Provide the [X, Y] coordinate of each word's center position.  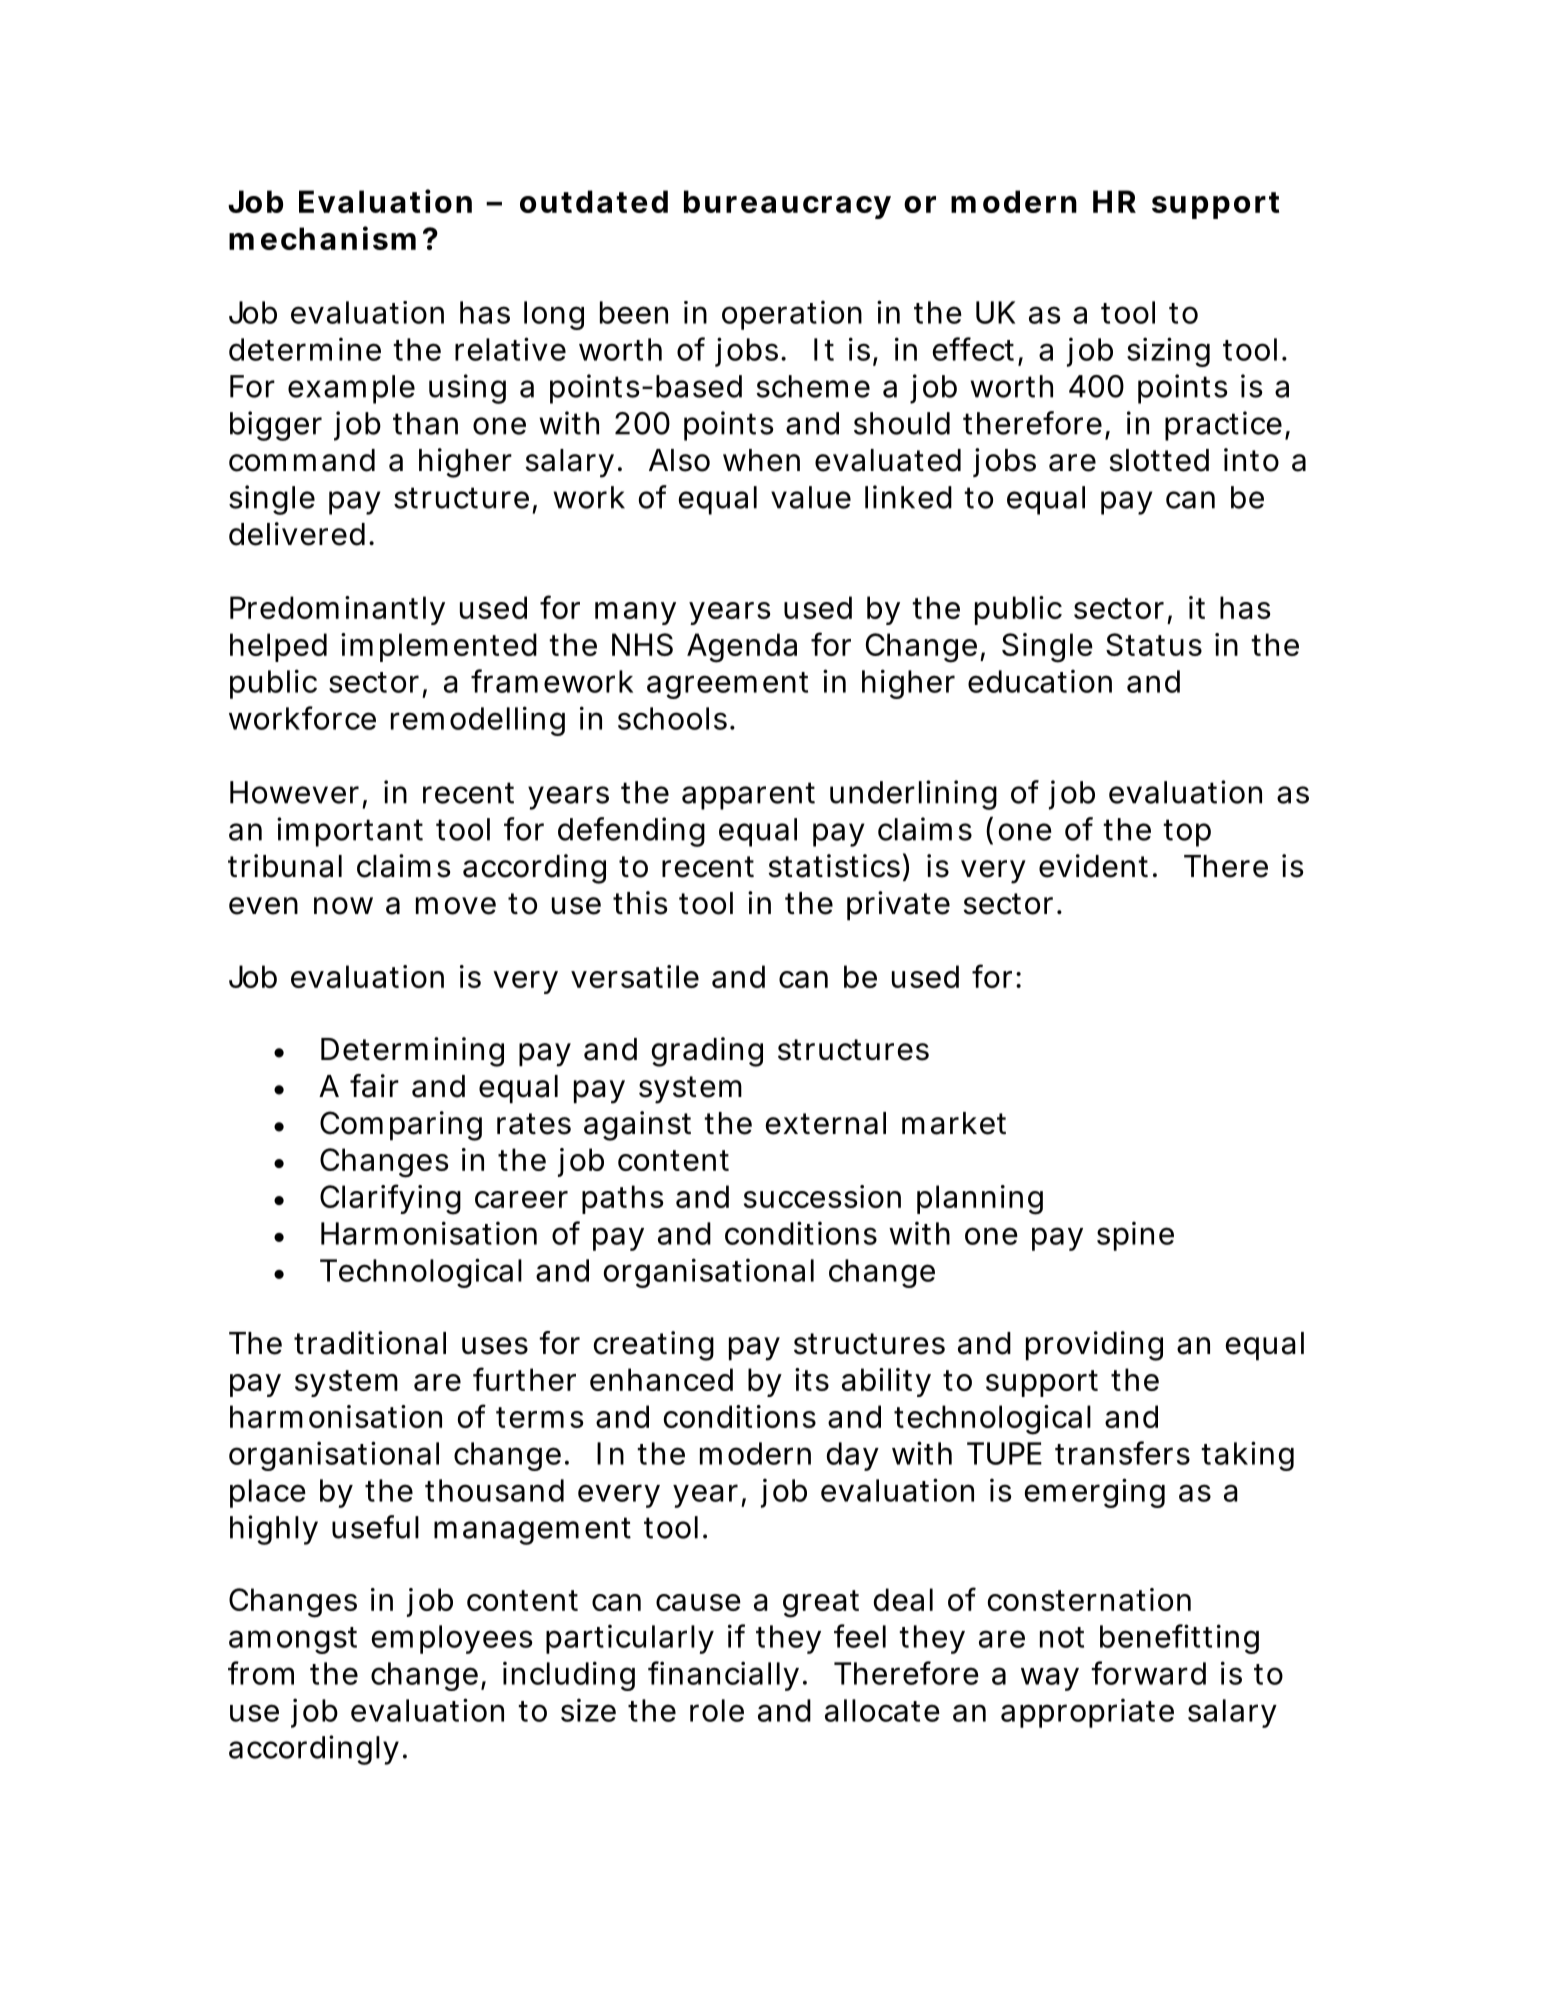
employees [452, 1639]
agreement [727, 685]
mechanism [322, 238]
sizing [1168, 352]
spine [1135, 1236]
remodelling [478, 721]
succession [822, 1196]
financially [723, 1676]
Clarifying [390, 1199]
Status [1154, 644]
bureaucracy [787, 204]
